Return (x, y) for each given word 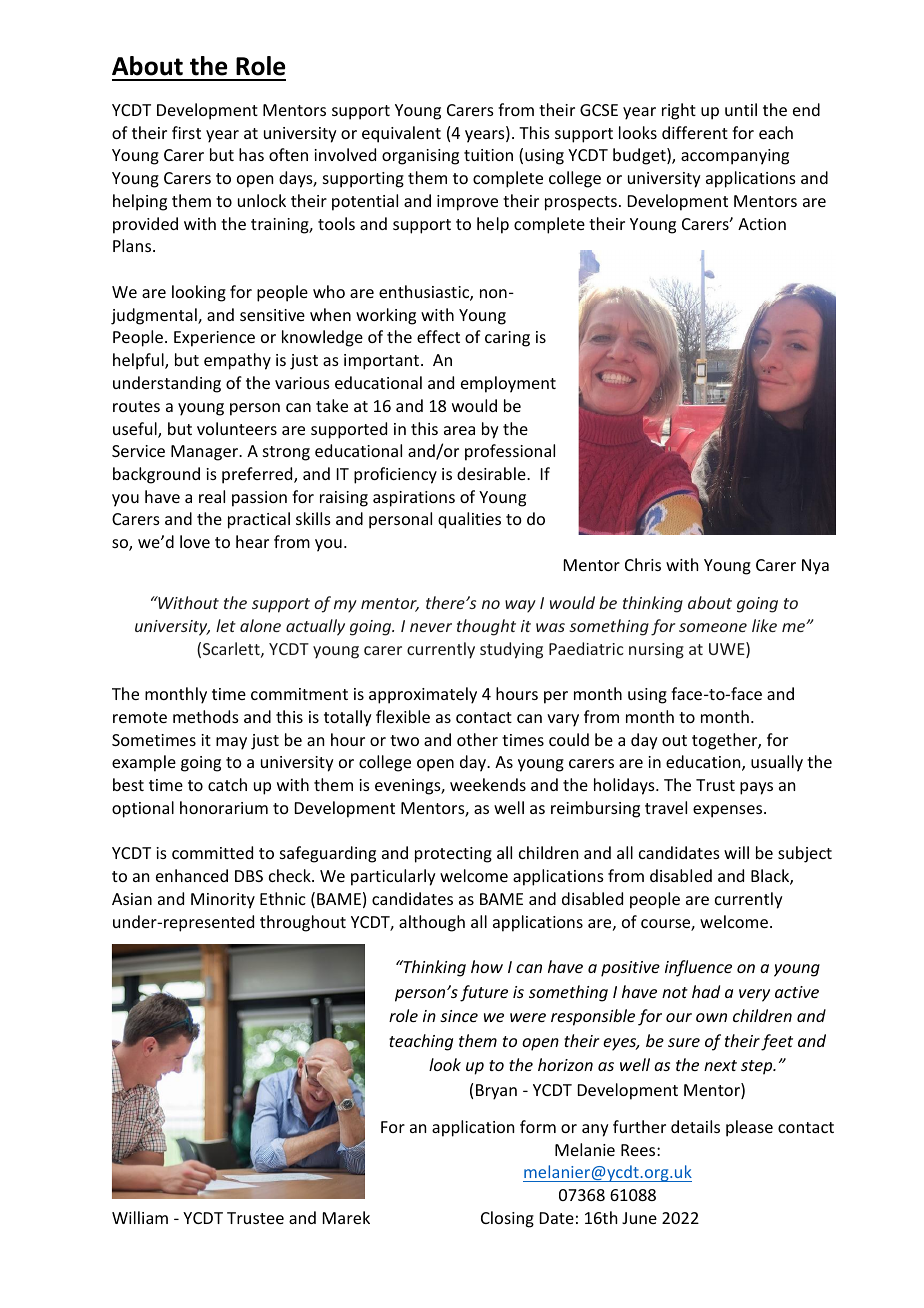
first (186, 132)
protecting (453, 855)
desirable (492, 473)
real (212, 496)
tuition (488, 155)
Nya (815, 567)
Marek (346, 1217)
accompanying (735, 157)
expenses (729, 811)
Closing (507, 1219)
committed (212, 852)
